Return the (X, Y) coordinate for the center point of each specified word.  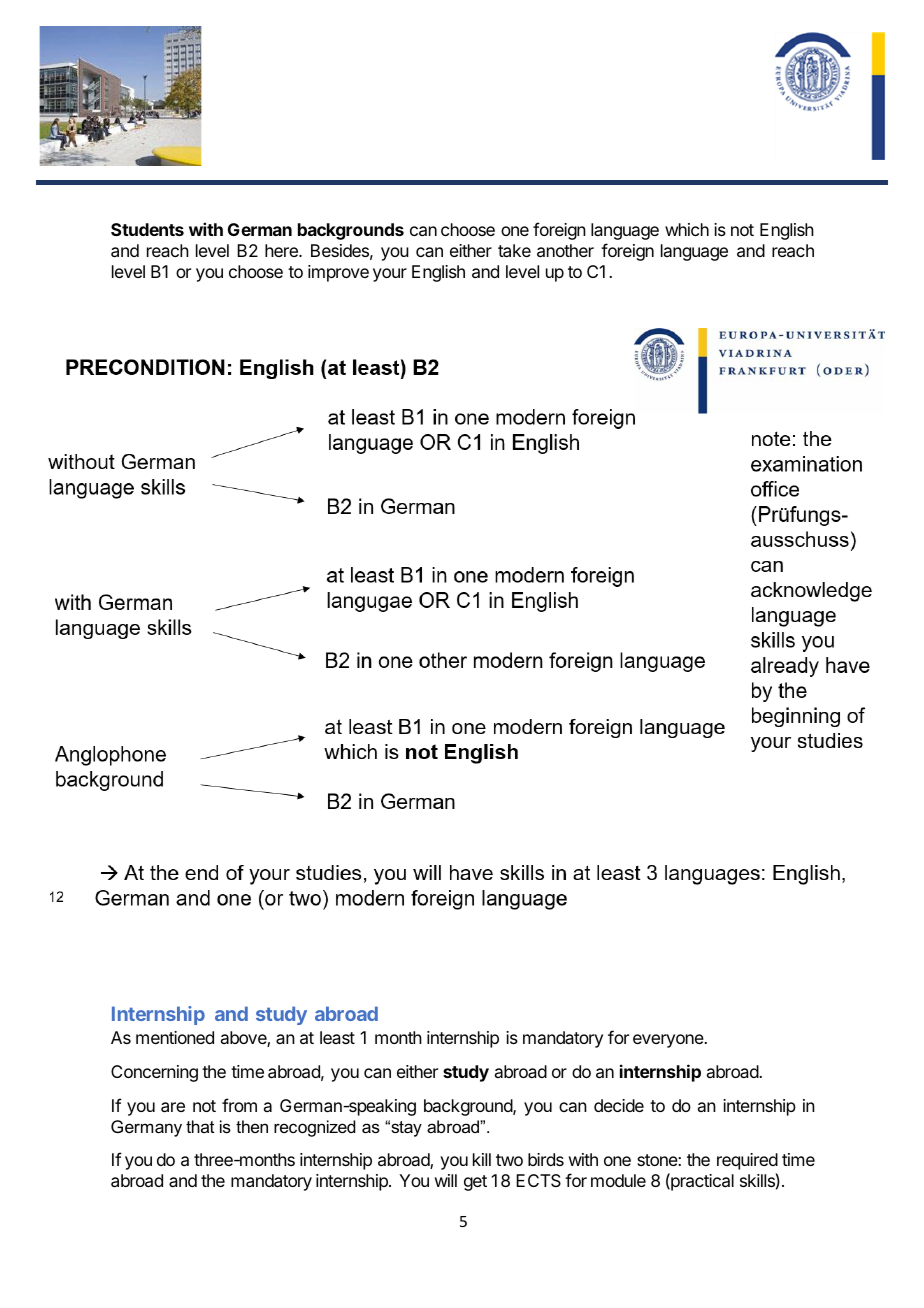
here (282, 250)
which (687, 229)
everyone (669, 1041)
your (390, 275)
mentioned (175, 1037)
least (337, 1037)
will (446, 1180)
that (200, 1126)
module (618, 1180)
